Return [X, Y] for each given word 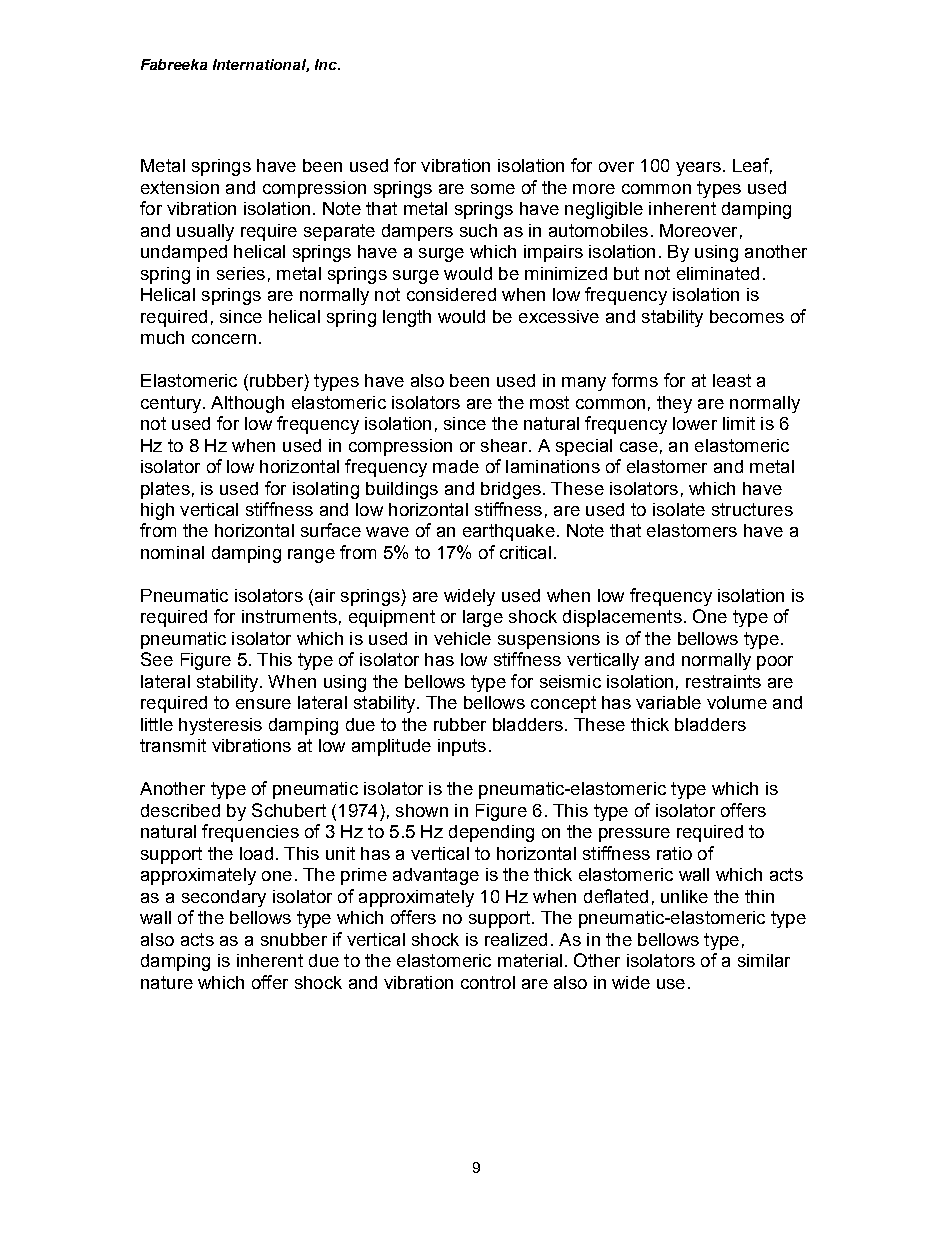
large [483, 618]
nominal [172, 552]
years [698, 169]
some [493, 189]
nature [167, 982]
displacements [622, 618]
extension [180, 187]
